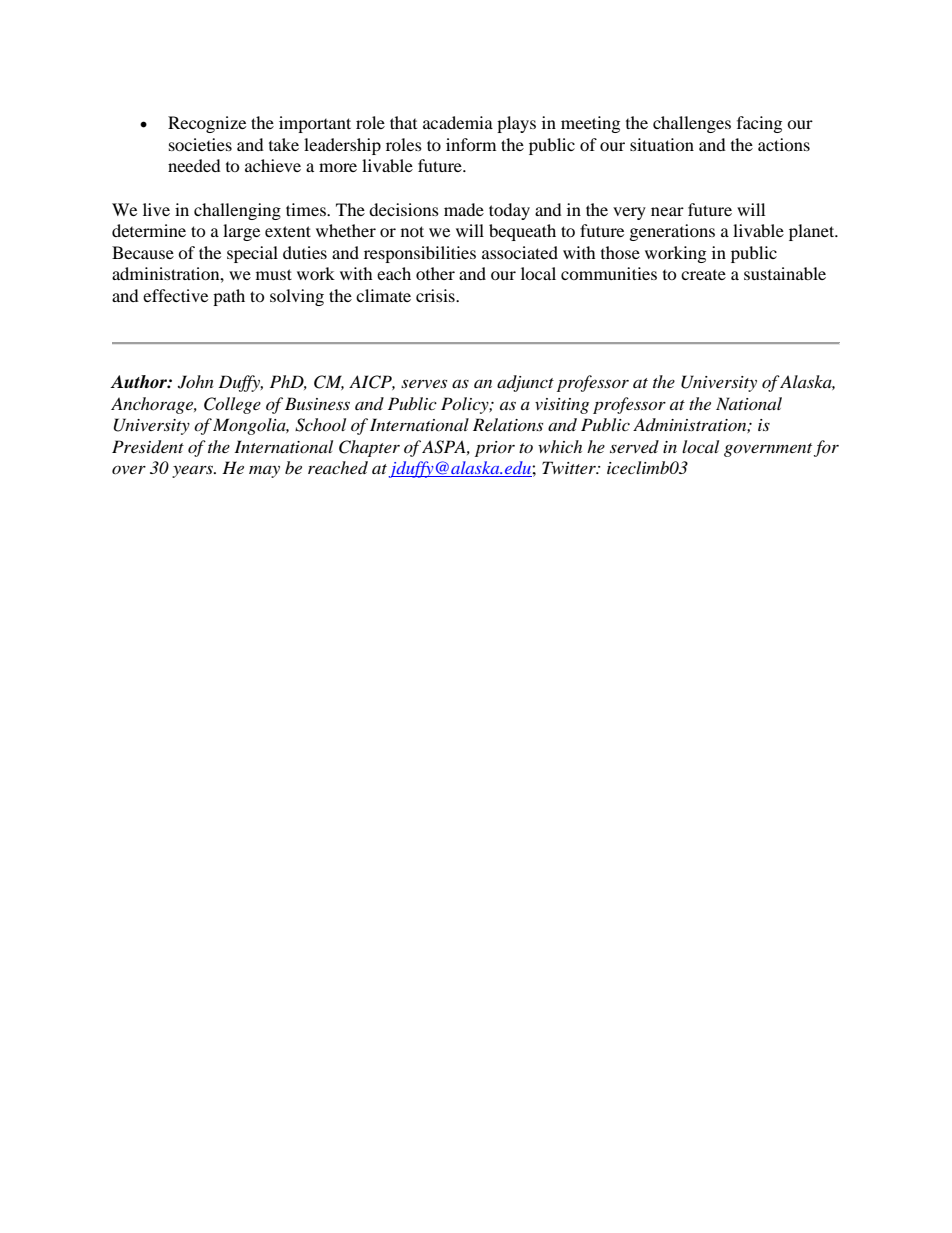 This page has width=952, height=1233. What do you see at coordinates (193, 471) in the page?
I see `years` at bounding box center [193, 471].
